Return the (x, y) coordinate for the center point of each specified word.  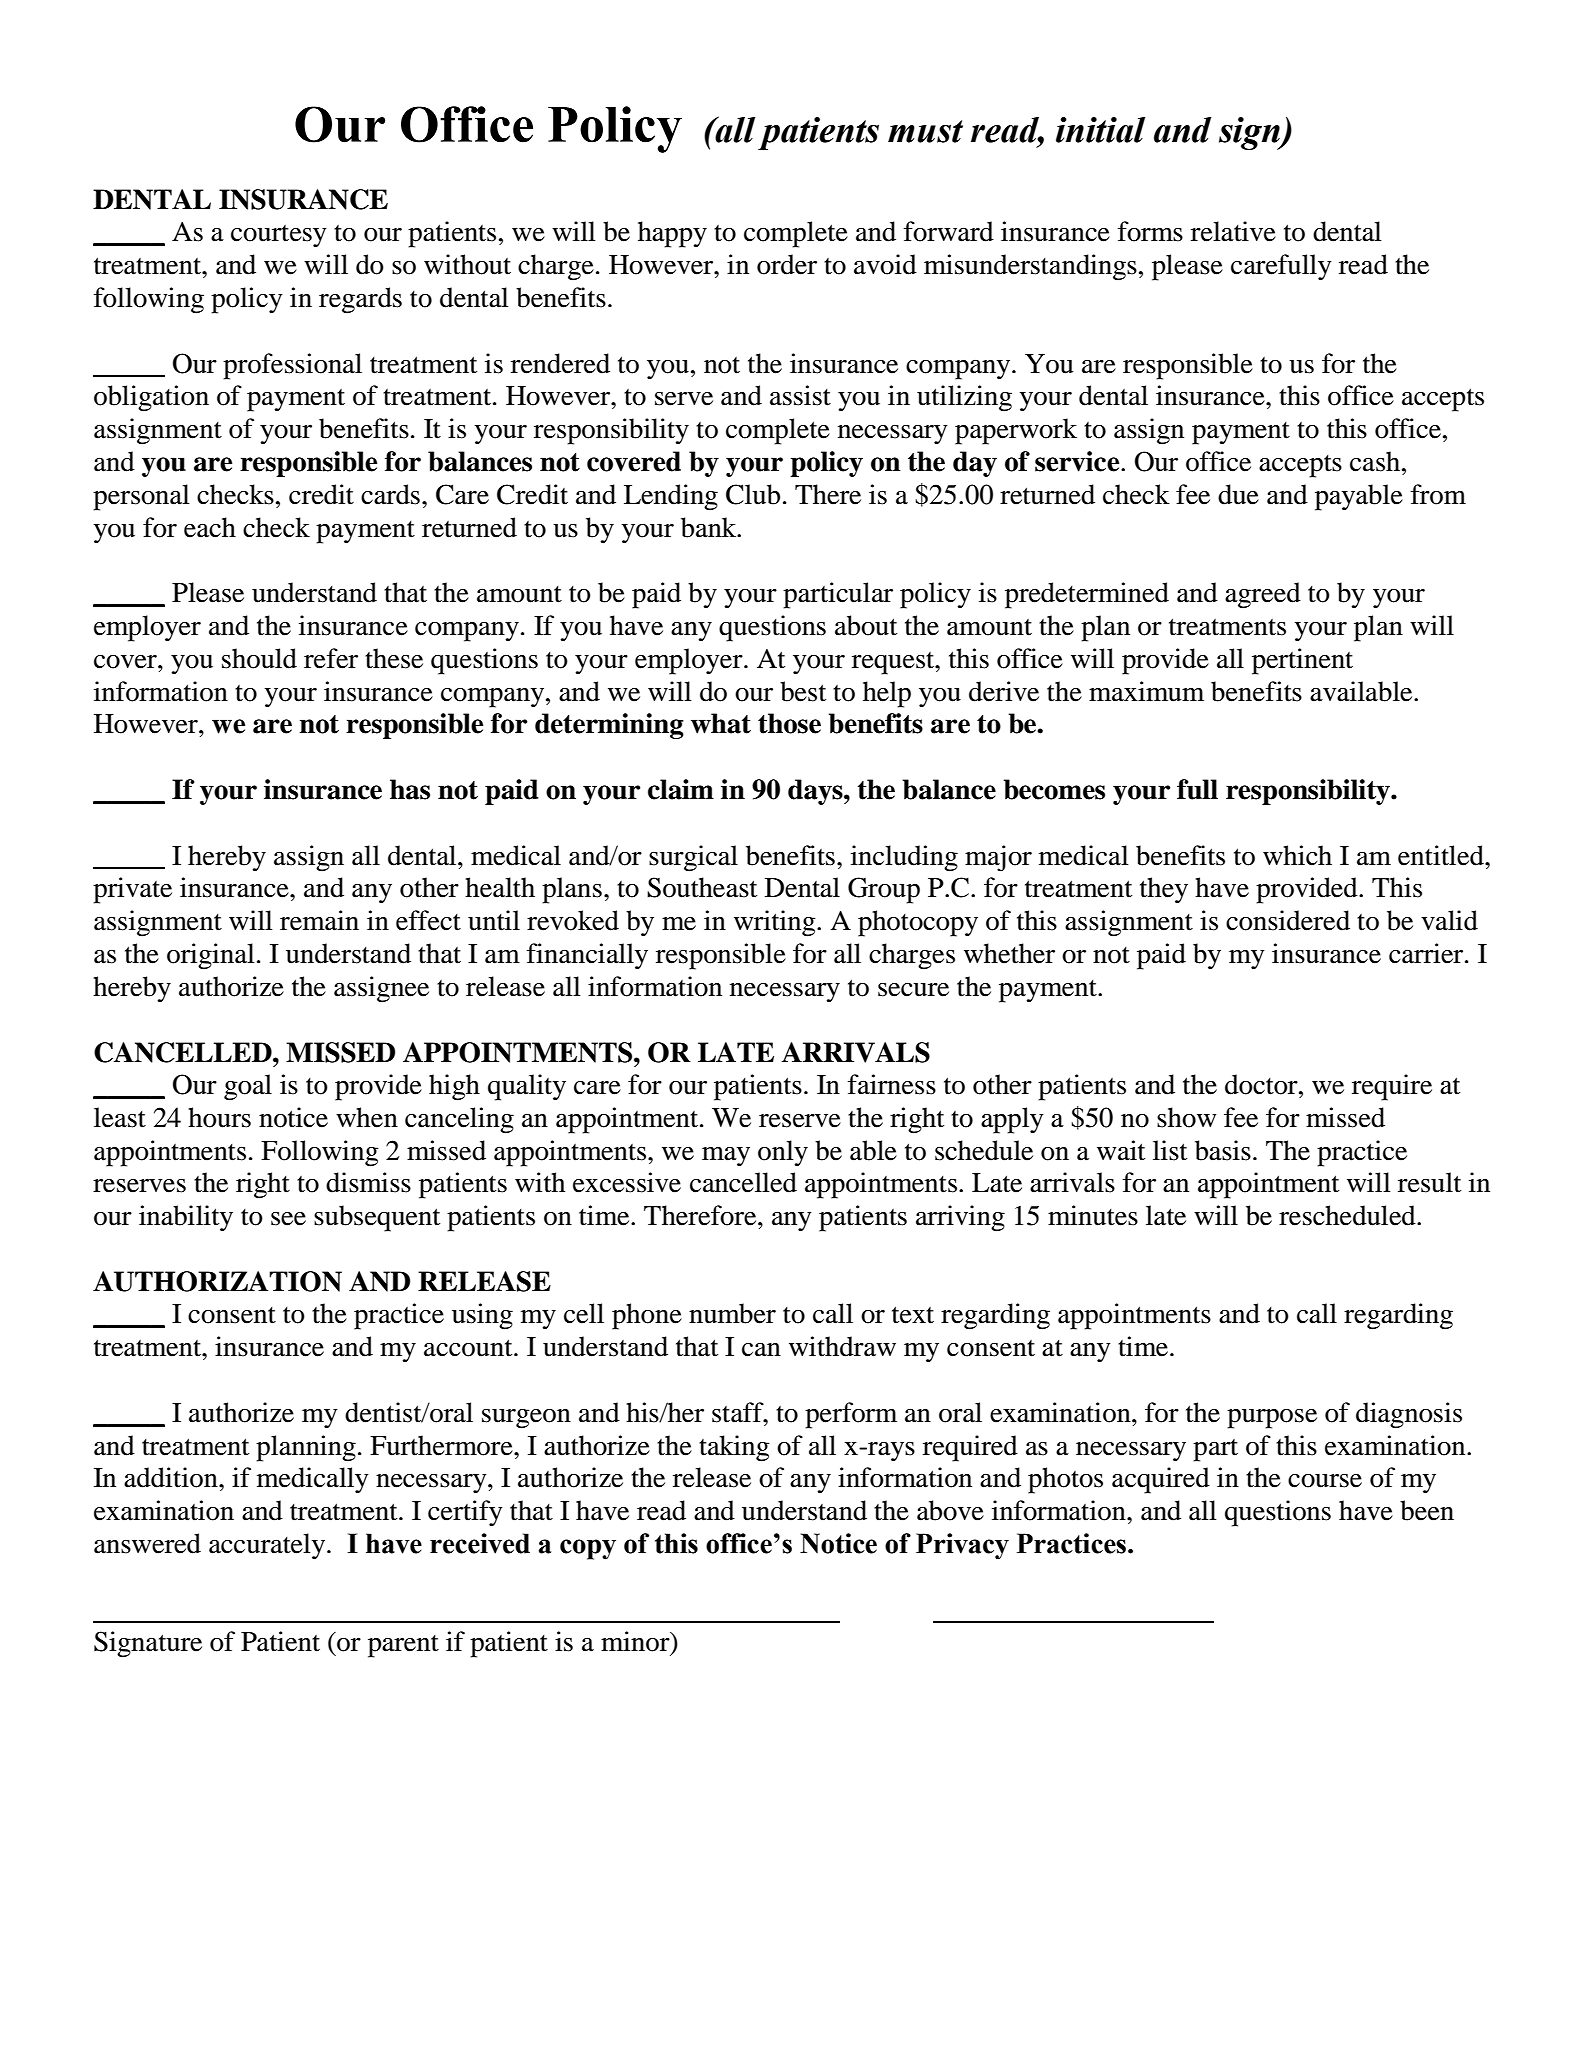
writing (776, 923)
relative (1233, 231)
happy (672, 234)
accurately (267, 1546)
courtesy (279, 236)
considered (1288, 920)
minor (636, 1642)
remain (319, 920)
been (1427, 1510)
